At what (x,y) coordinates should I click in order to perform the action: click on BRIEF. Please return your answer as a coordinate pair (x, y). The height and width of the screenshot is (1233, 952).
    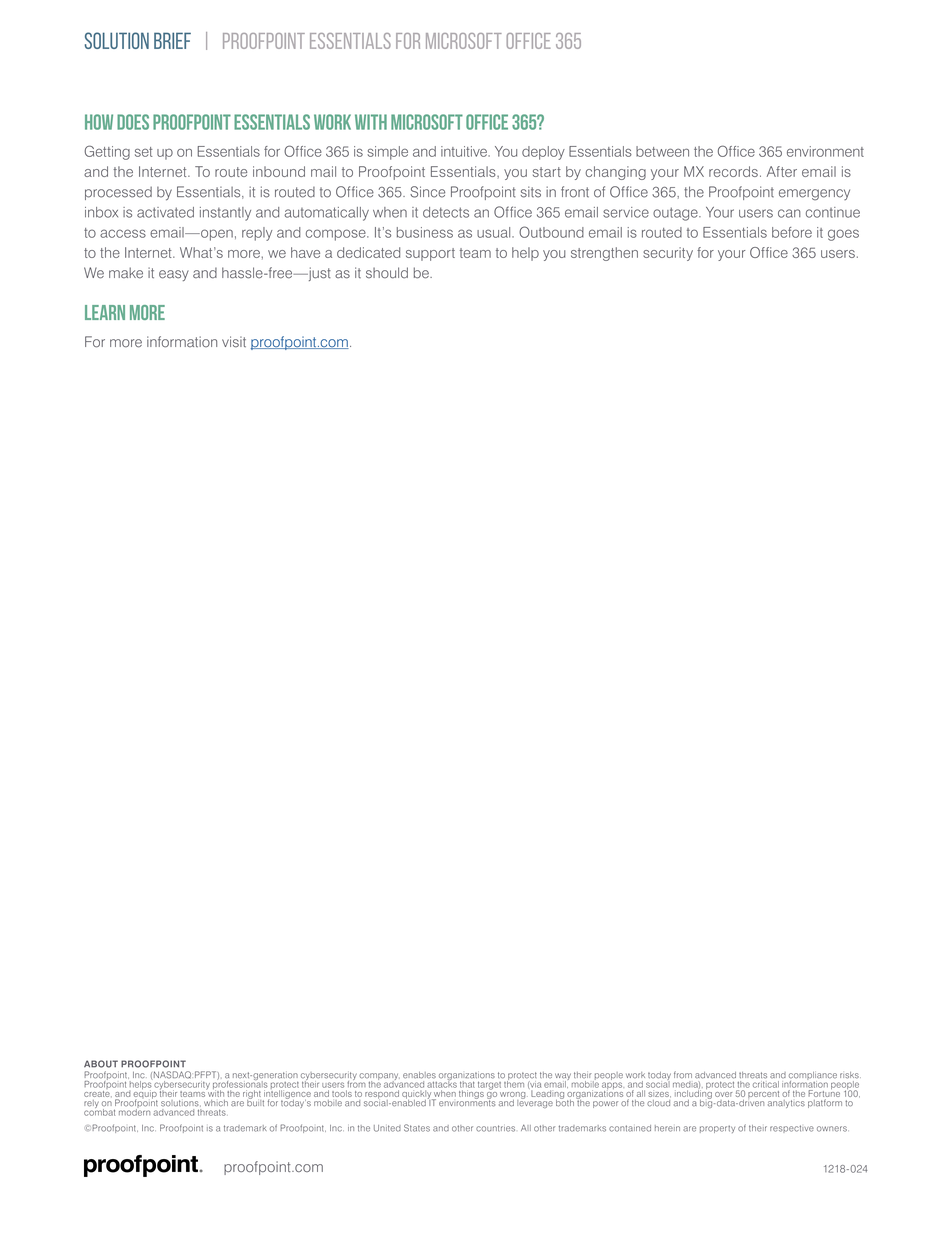
    Looking at the image, I should click on (172, 40).
